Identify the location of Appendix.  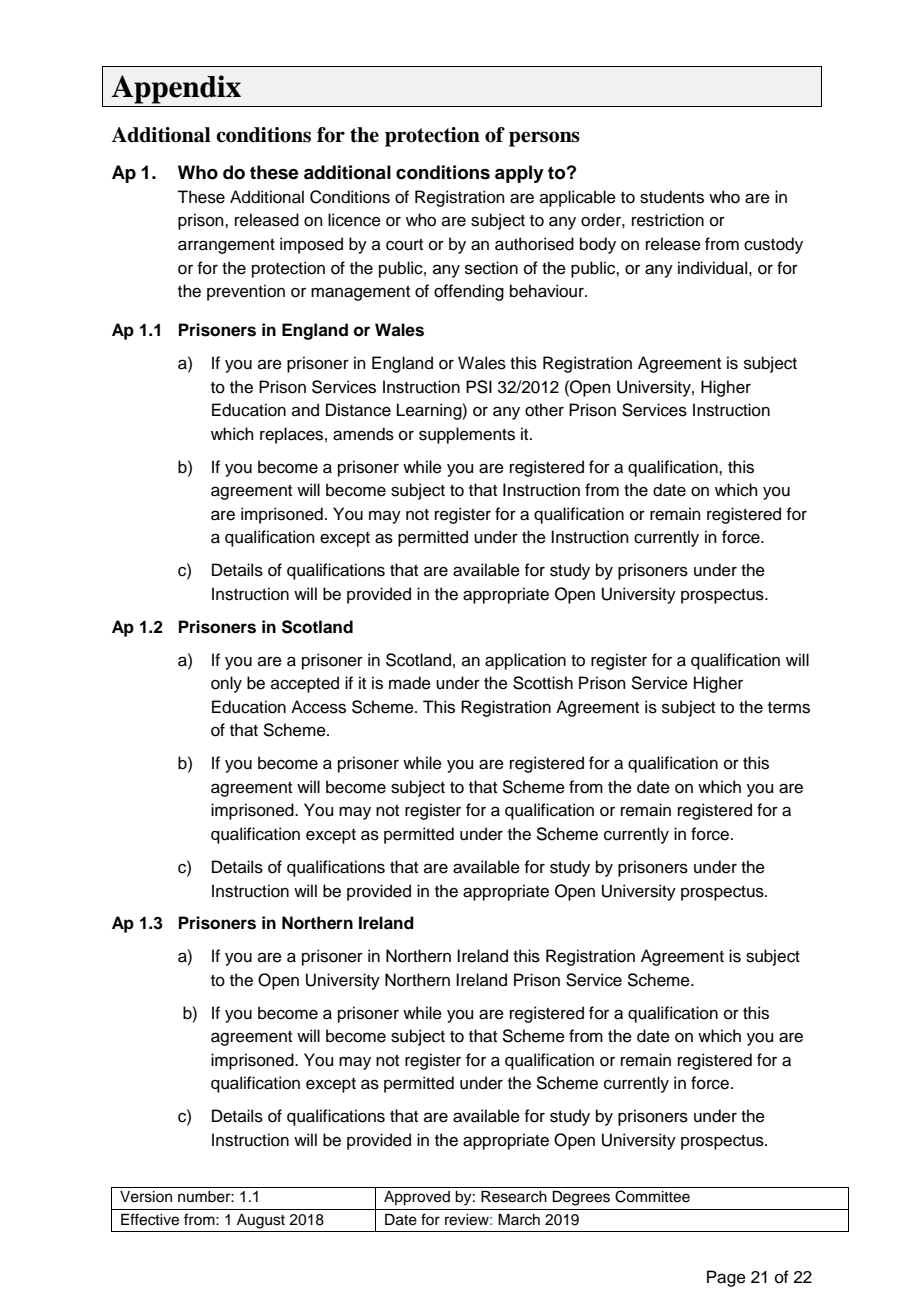
(176, 89).
